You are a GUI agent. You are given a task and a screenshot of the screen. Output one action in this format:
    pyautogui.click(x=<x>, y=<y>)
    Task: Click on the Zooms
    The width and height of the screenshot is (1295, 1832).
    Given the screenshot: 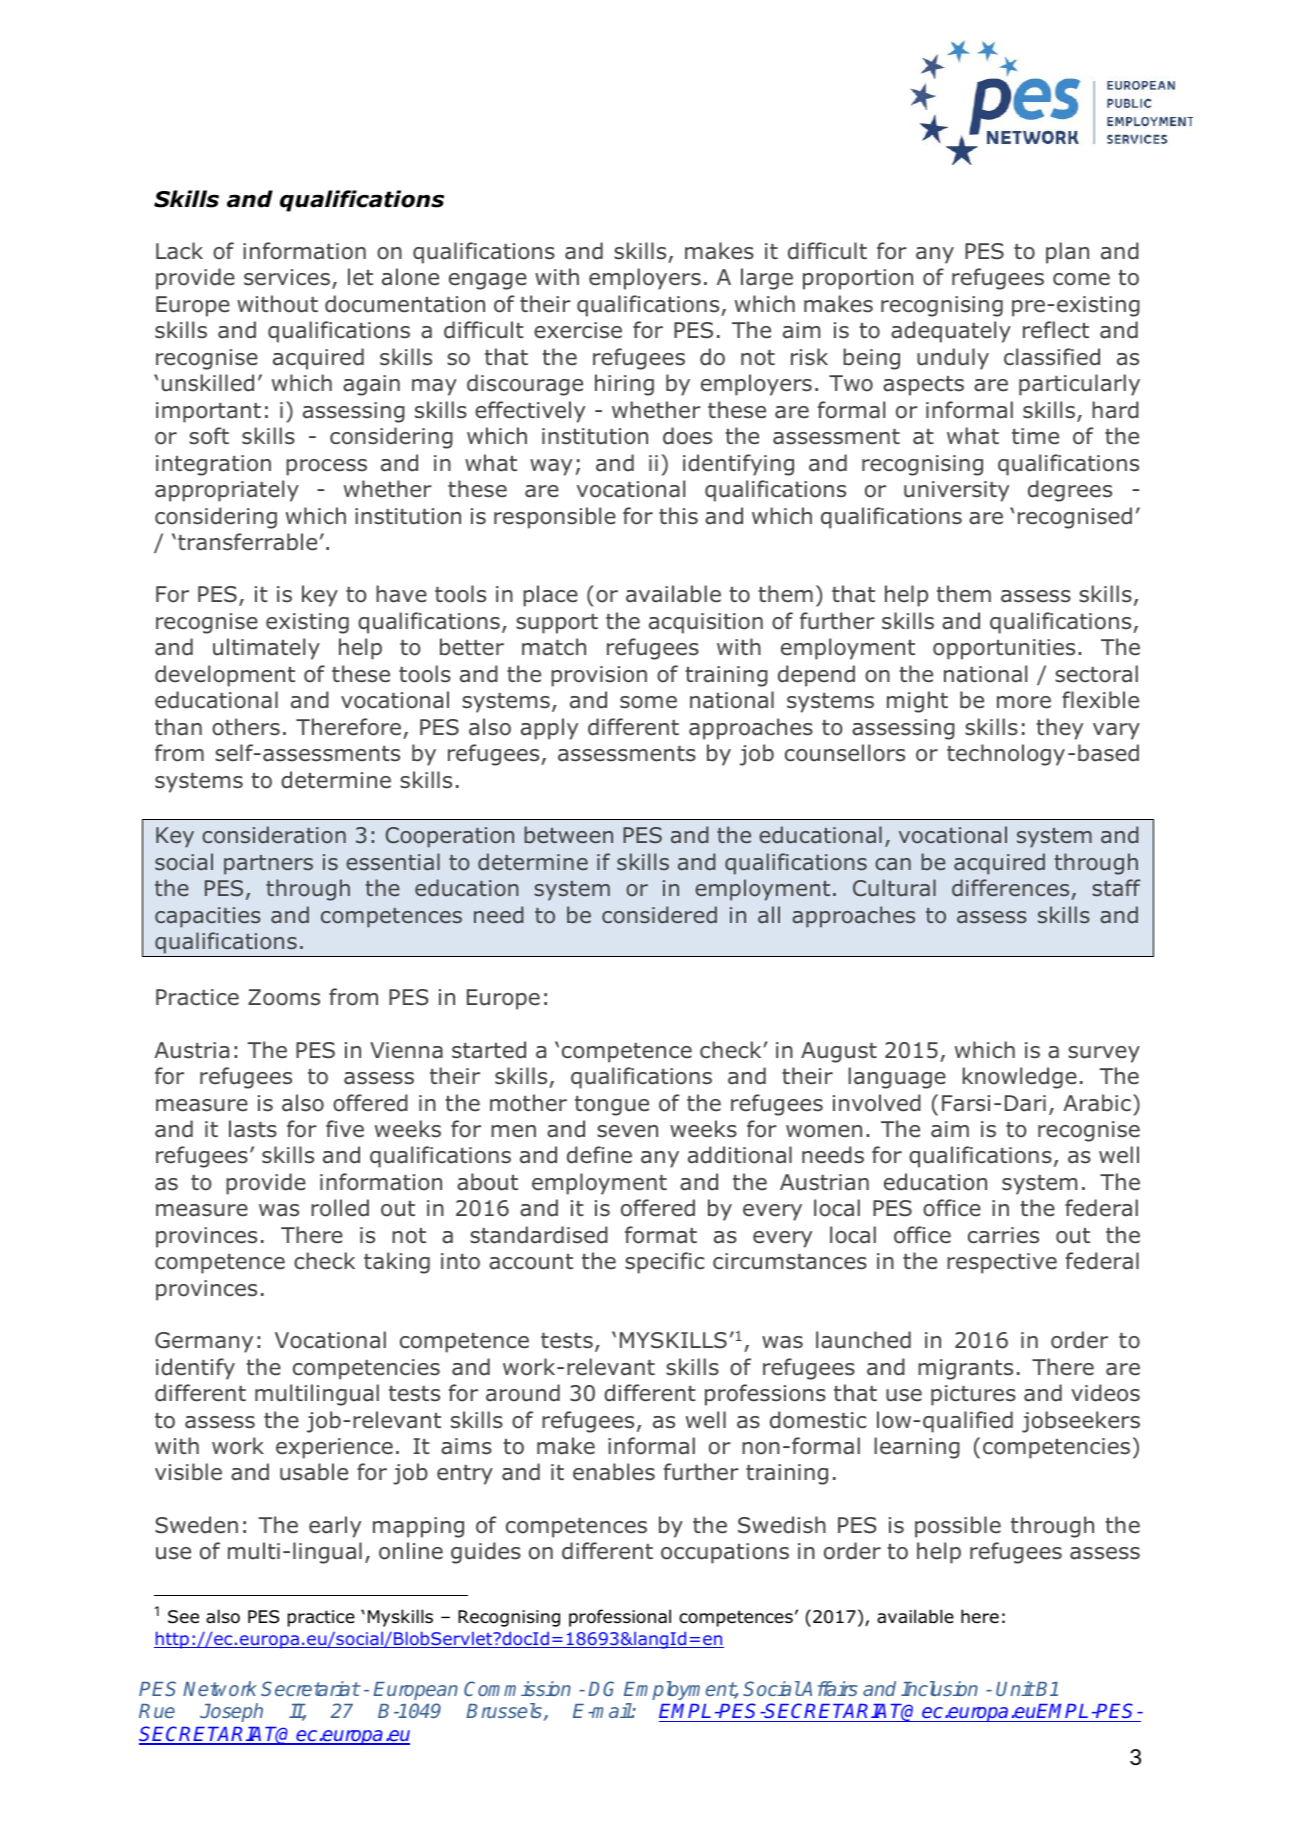 What is the action you would take?
    pyautogui.click(x=284, y=997)
